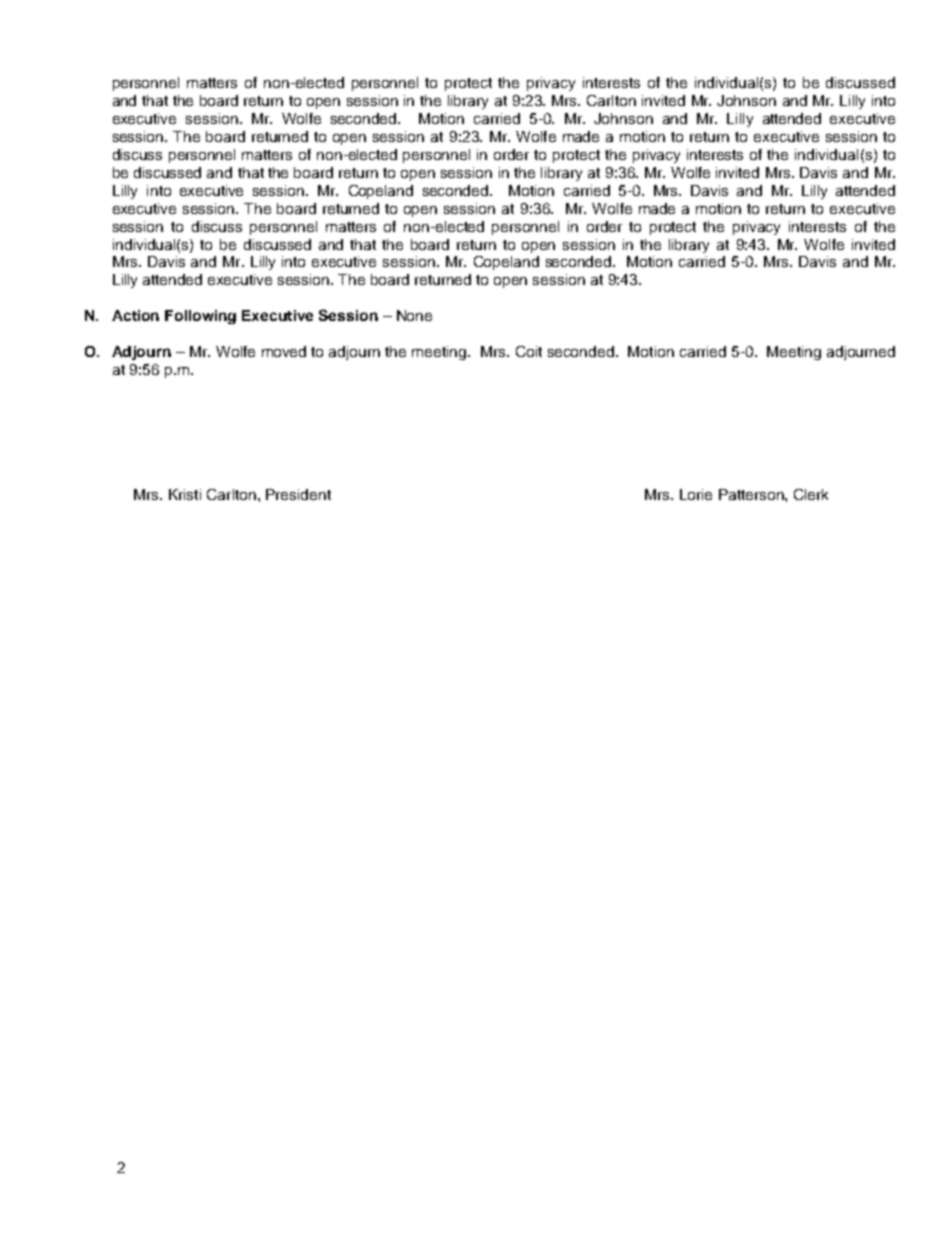 The height and width of the image is (1233, 952). I want to click on President, so click(298, 494).
